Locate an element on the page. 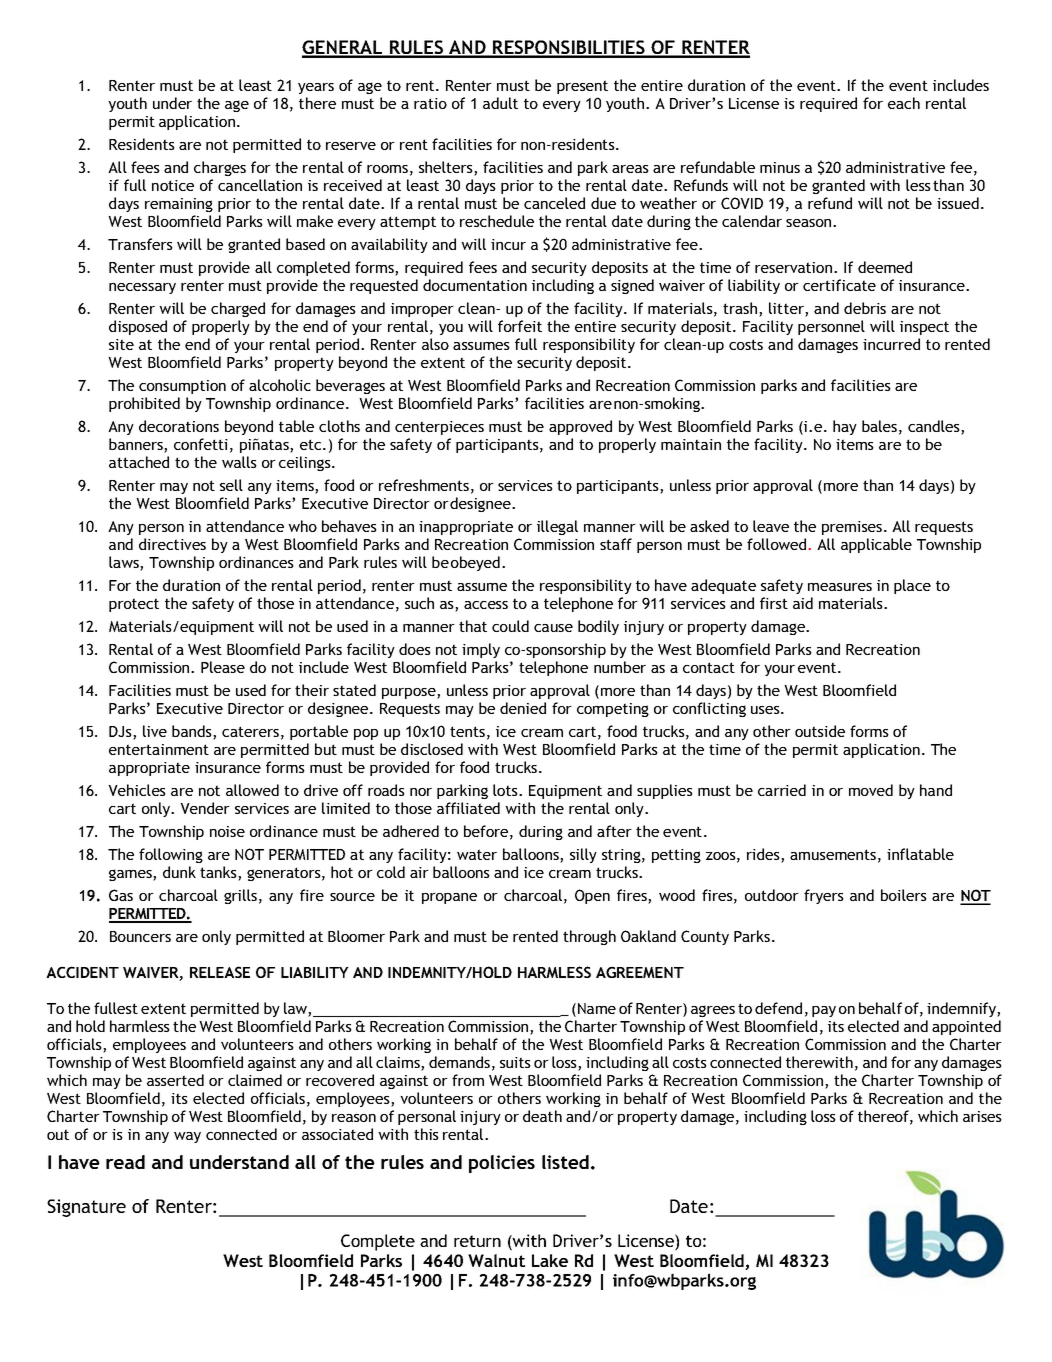 The width and height of the page is (1052, 1362). through is located at coordinates (589, 937).
